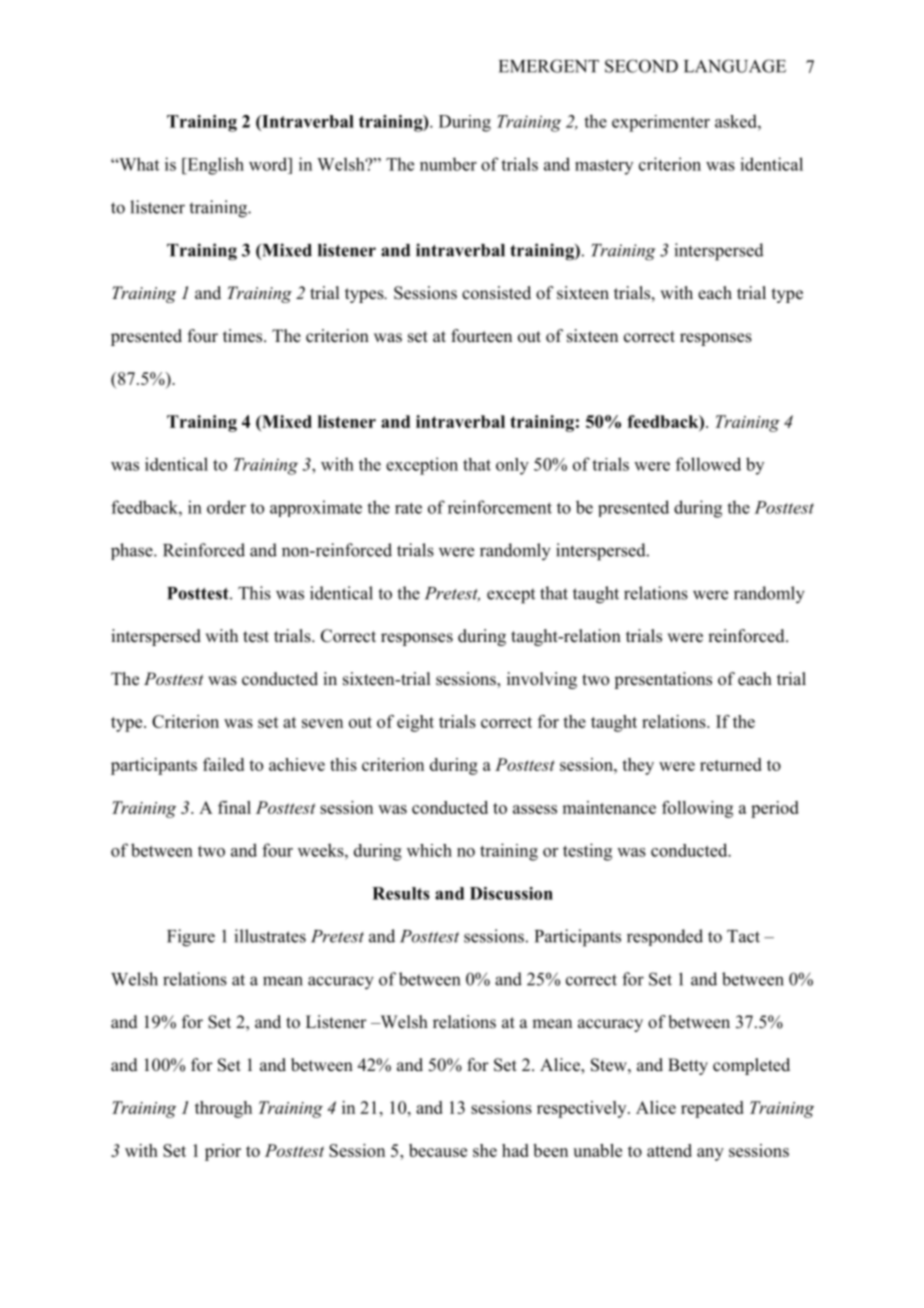  I want to click on through, so click(223, 1109).
